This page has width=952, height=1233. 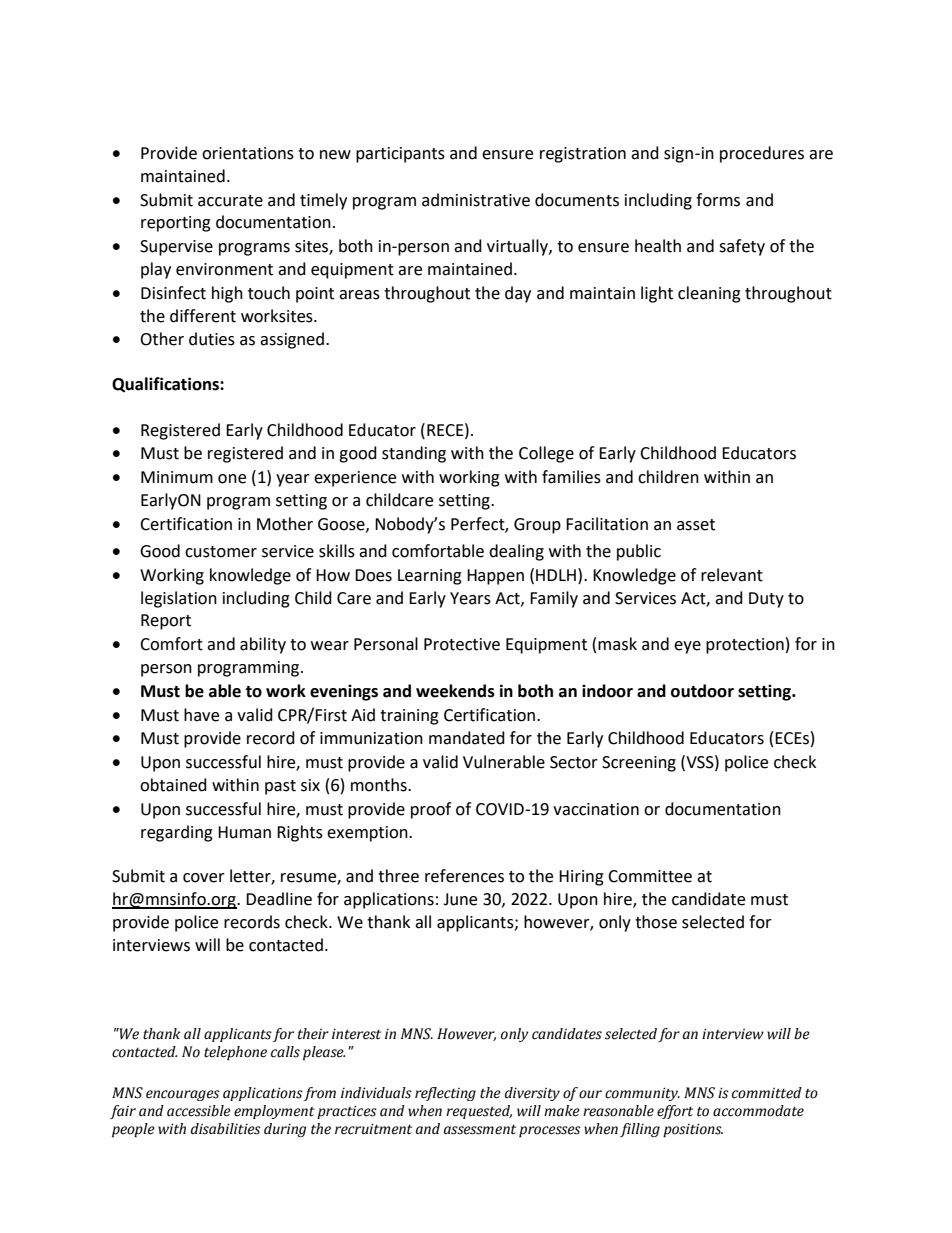 What do you see at coordinates (718, 200) in the page?
I see `forms` at bounding box center [718, 200].
